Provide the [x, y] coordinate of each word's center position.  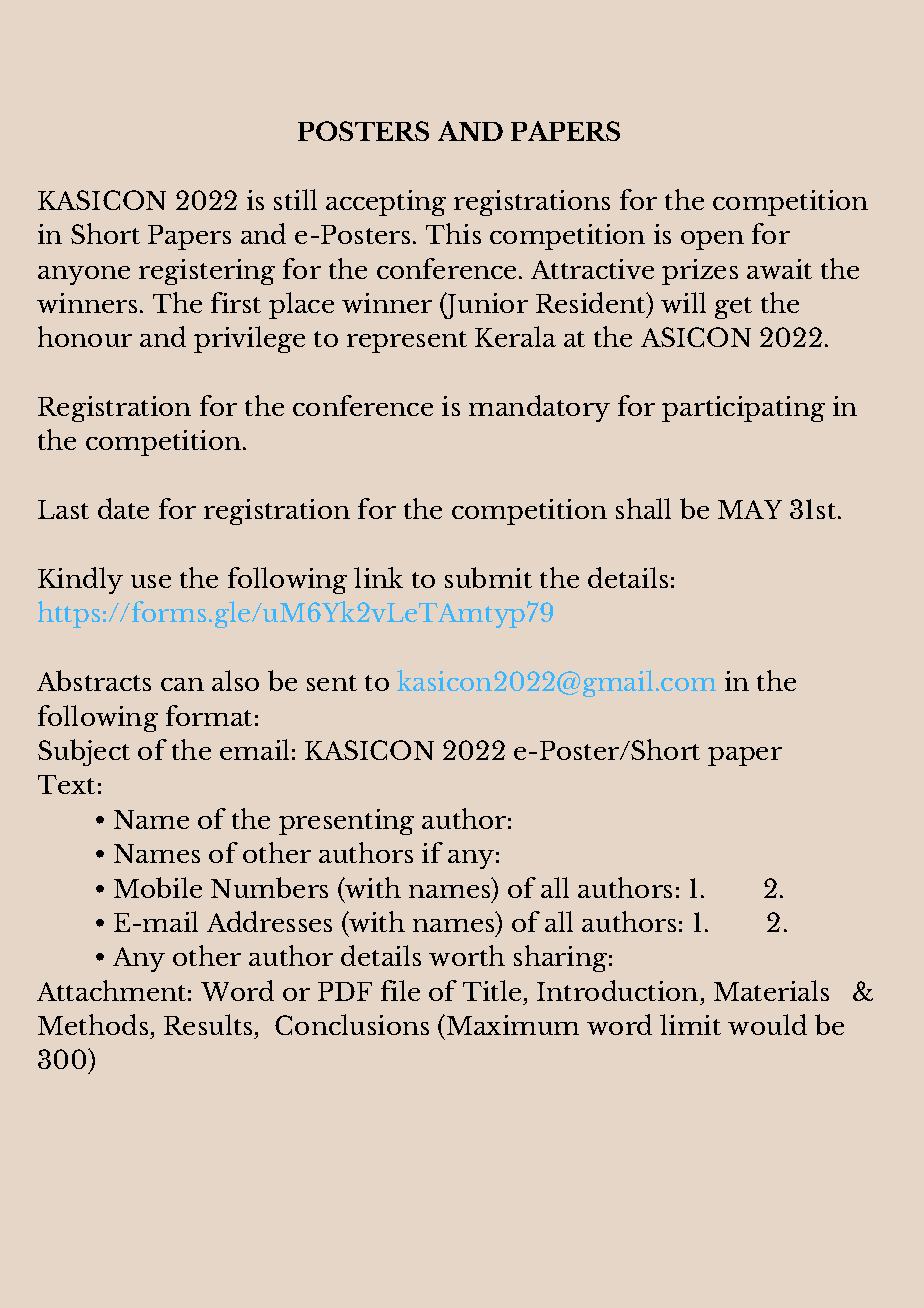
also [235, 680]
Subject [84, 752]
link [378, 577]
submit [488, 577]
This [453, 233]
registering [207, 272]
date [123, 508]
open [712, 240]
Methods [93, 1024]
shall [643, 508]
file [400, 990]
